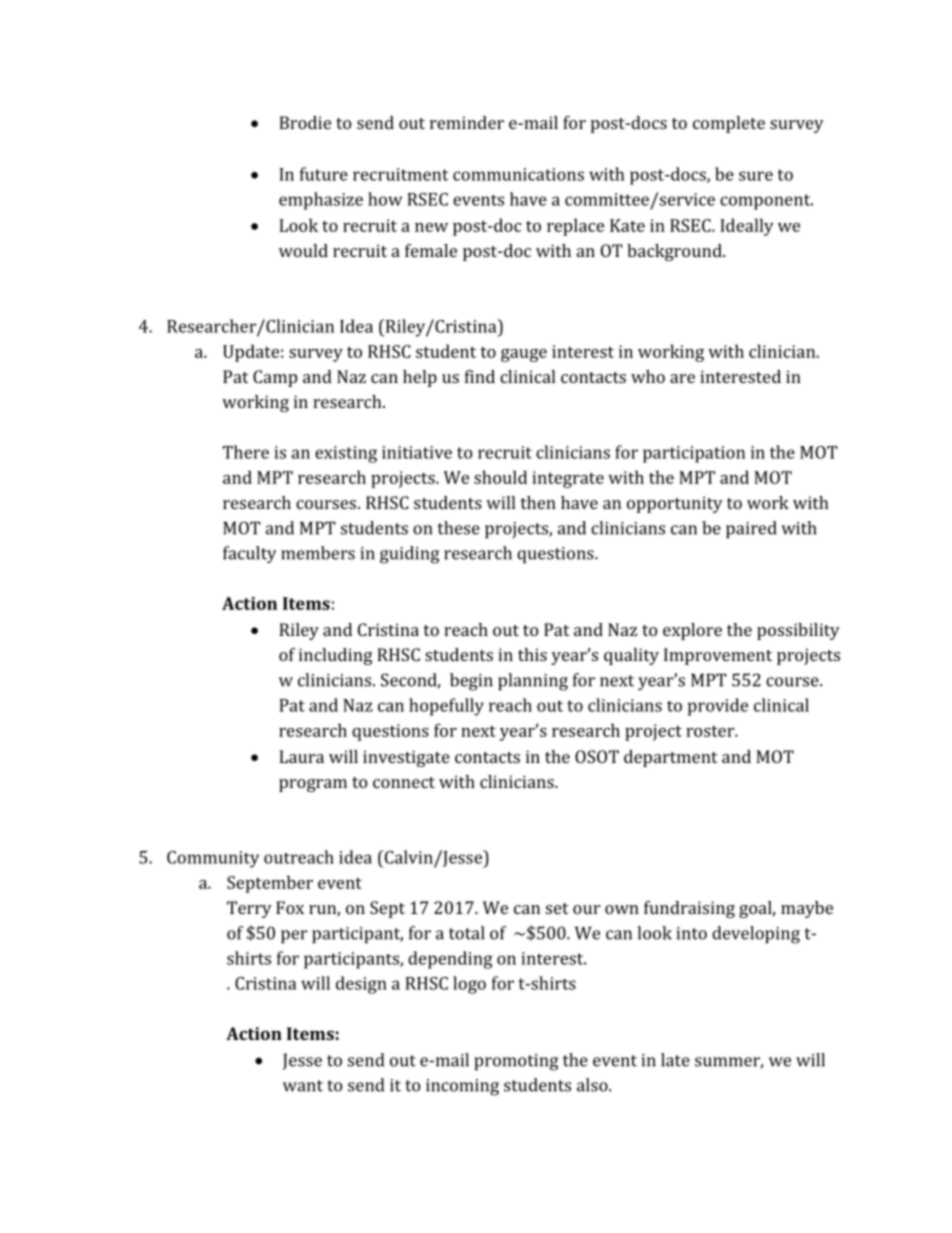 This document has height=1233, width=952. Describe the element at coordinates (301, 756) in the document. I see `Laura` at that location.
